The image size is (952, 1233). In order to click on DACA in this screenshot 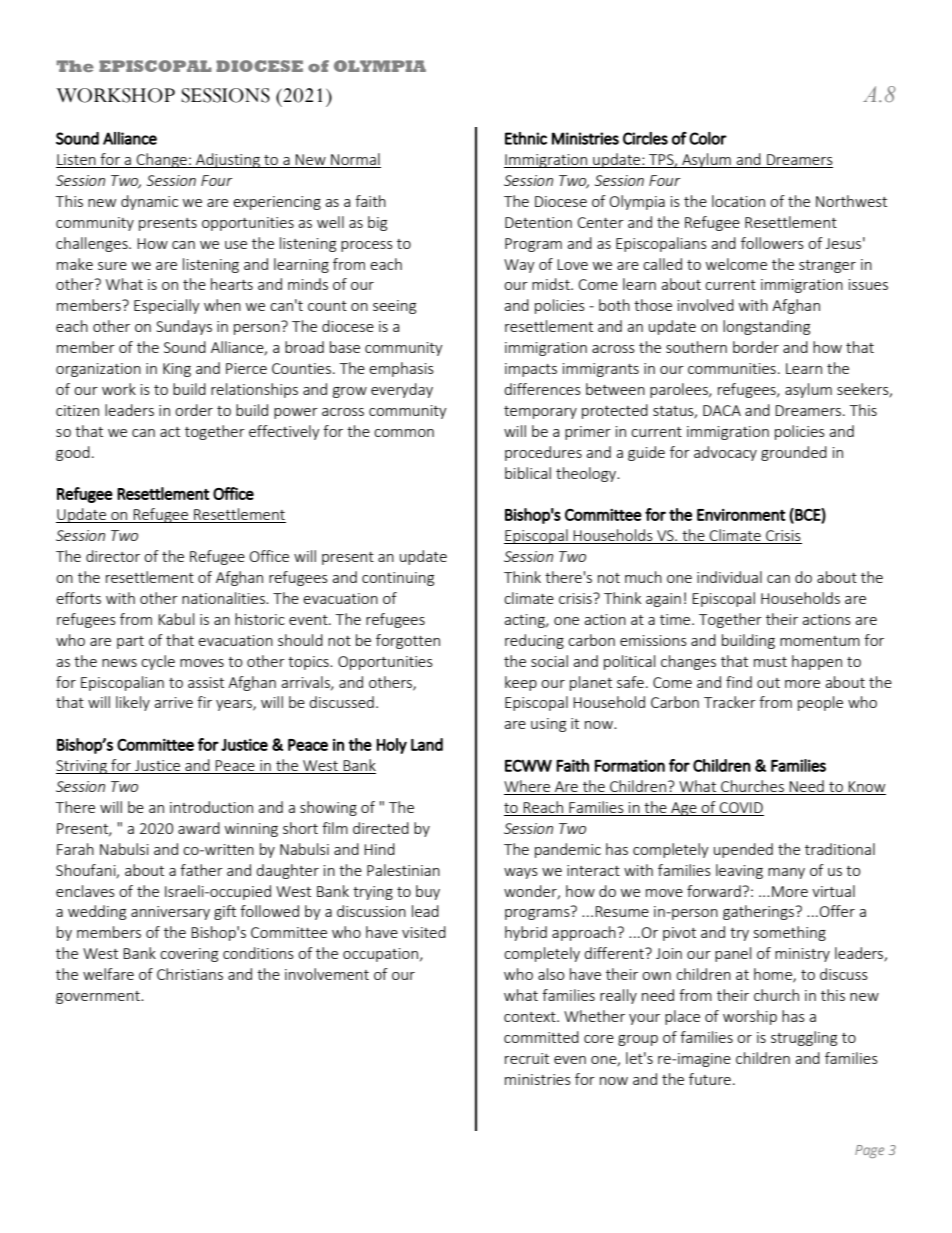, I will do `click(722, 410)`.
